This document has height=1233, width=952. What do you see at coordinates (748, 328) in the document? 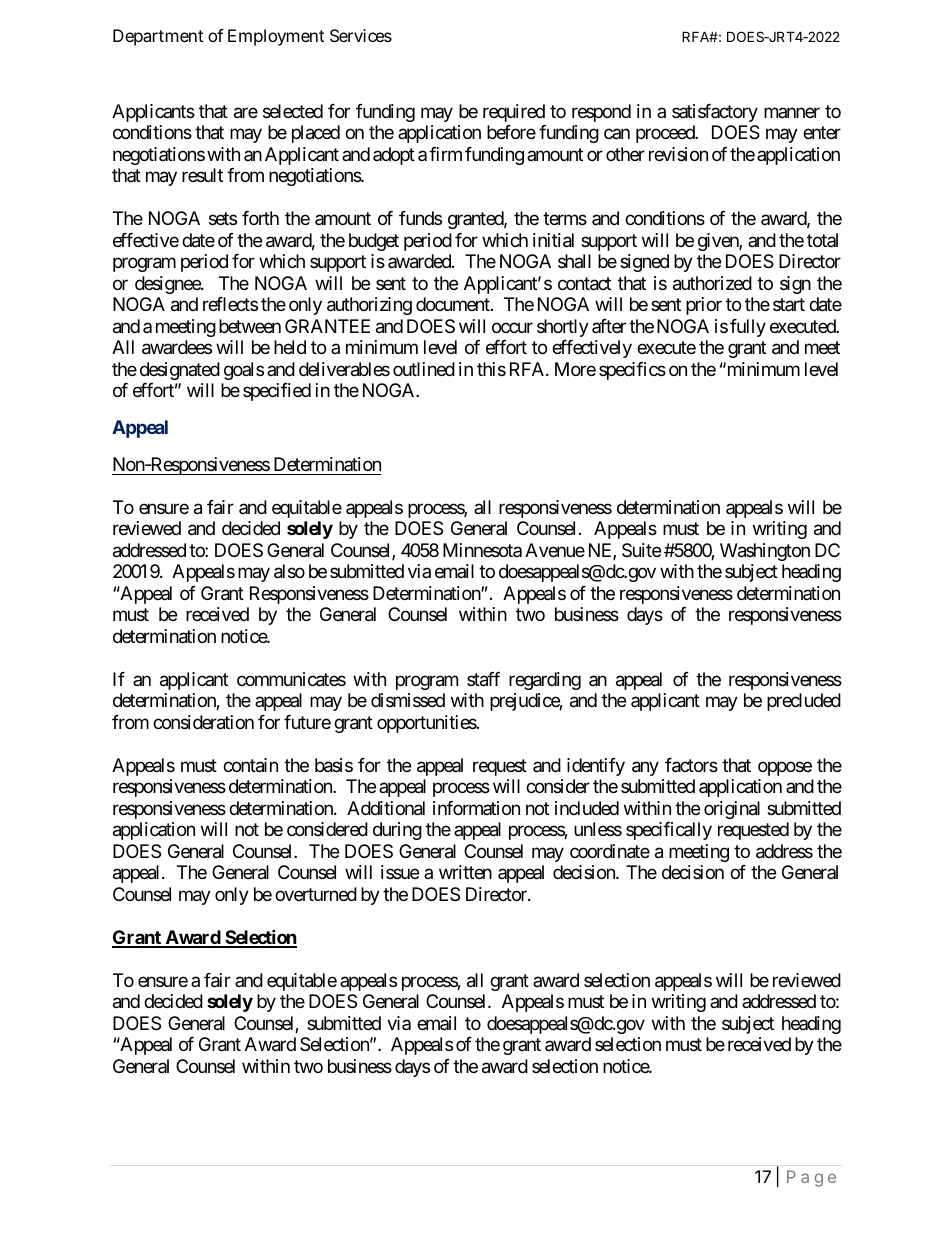
I see `fully` at bounding box center [748, 328].
